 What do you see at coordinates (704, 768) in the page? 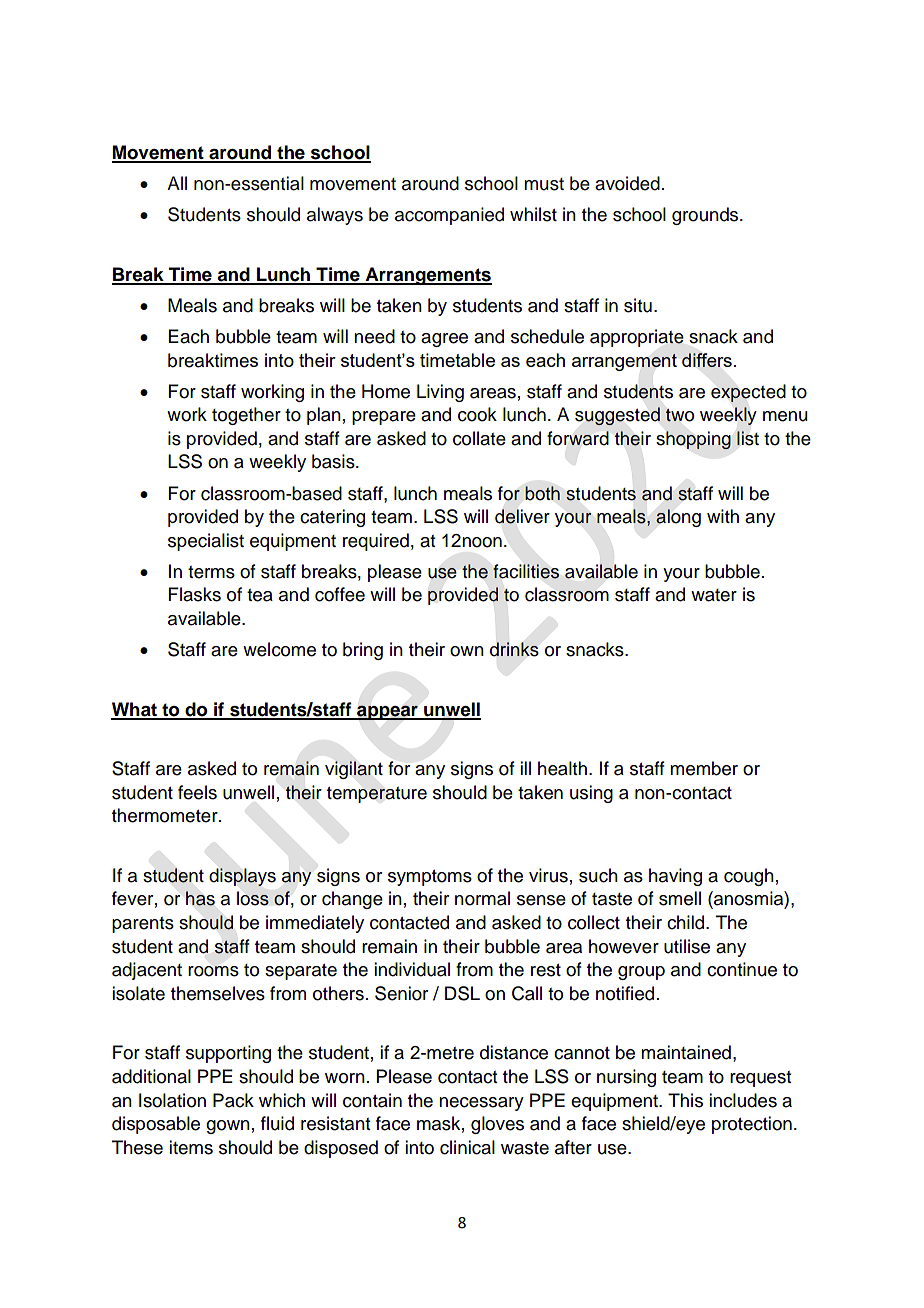
I see `member` at bounding box center [704, 768].
